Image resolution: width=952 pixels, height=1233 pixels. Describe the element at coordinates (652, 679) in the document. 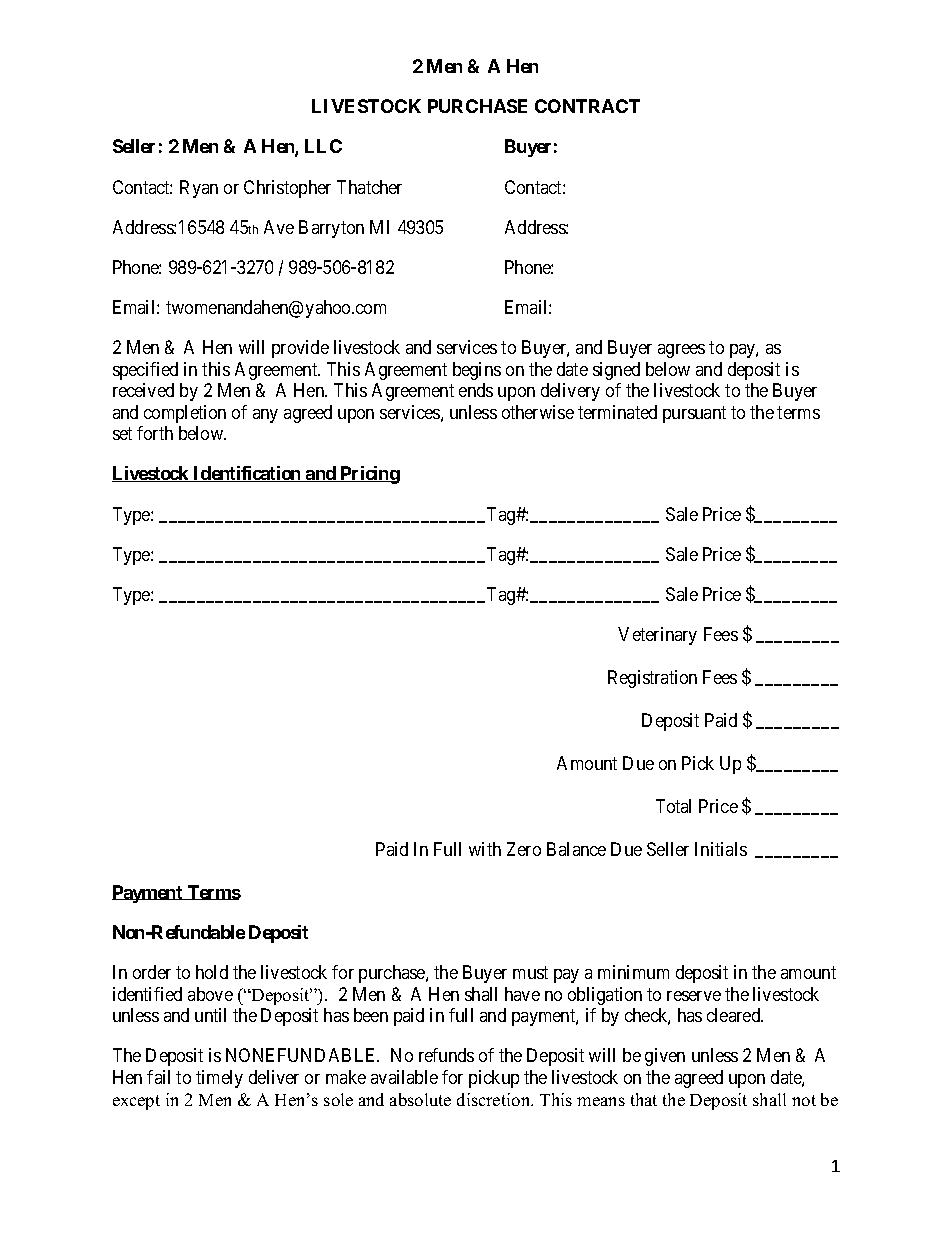

I see `Registration` at that location.
